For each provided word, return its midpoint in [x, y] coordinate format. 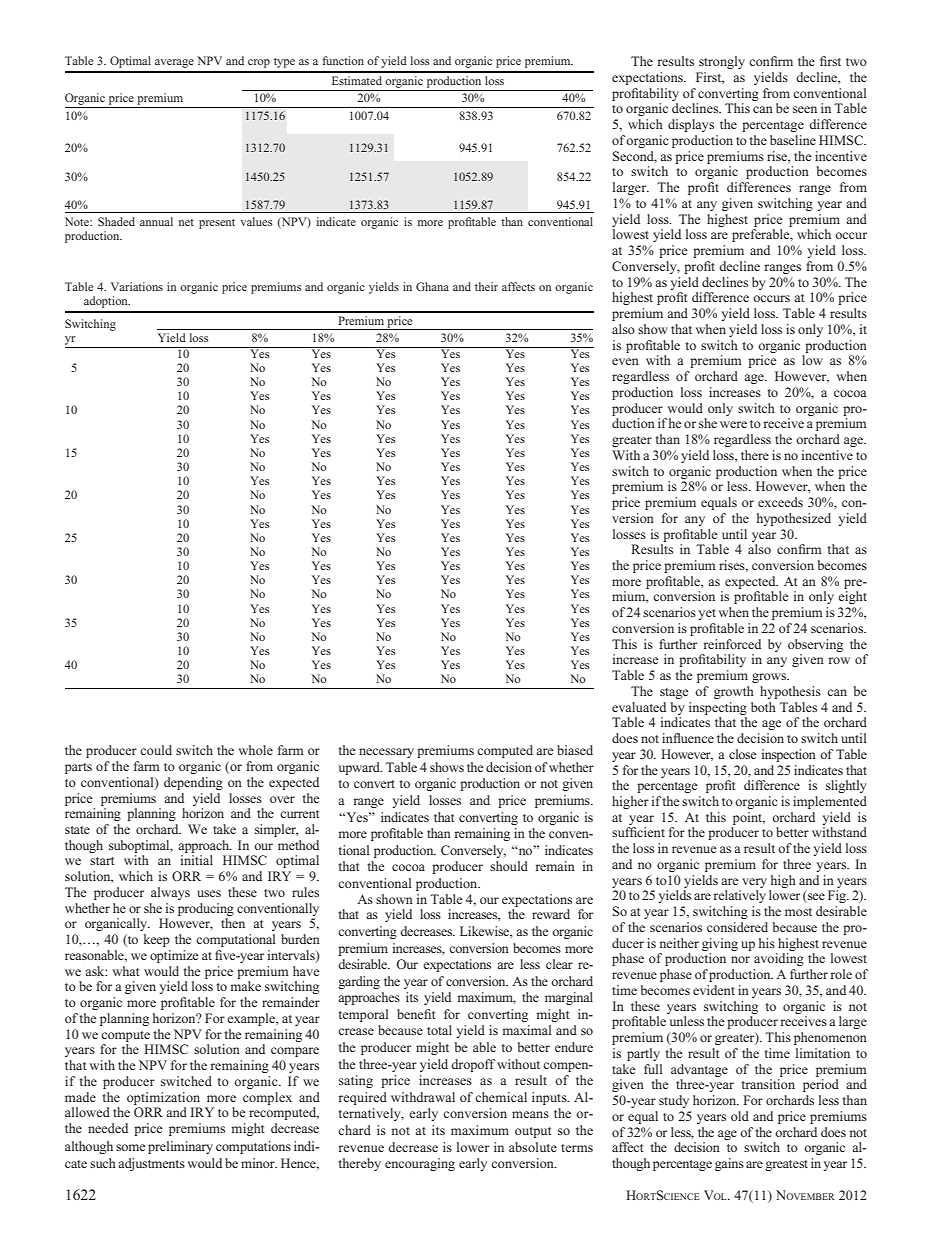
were [733, 424]
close [742, 754]
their [486, 286]
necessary [386, 753]
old [740, 1116]
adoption [107, 302]
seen [805, 109]
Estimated [357, 80]
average [174, 63]
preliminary [180, 1147]
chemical [501, 1097]
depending [193, 783]
